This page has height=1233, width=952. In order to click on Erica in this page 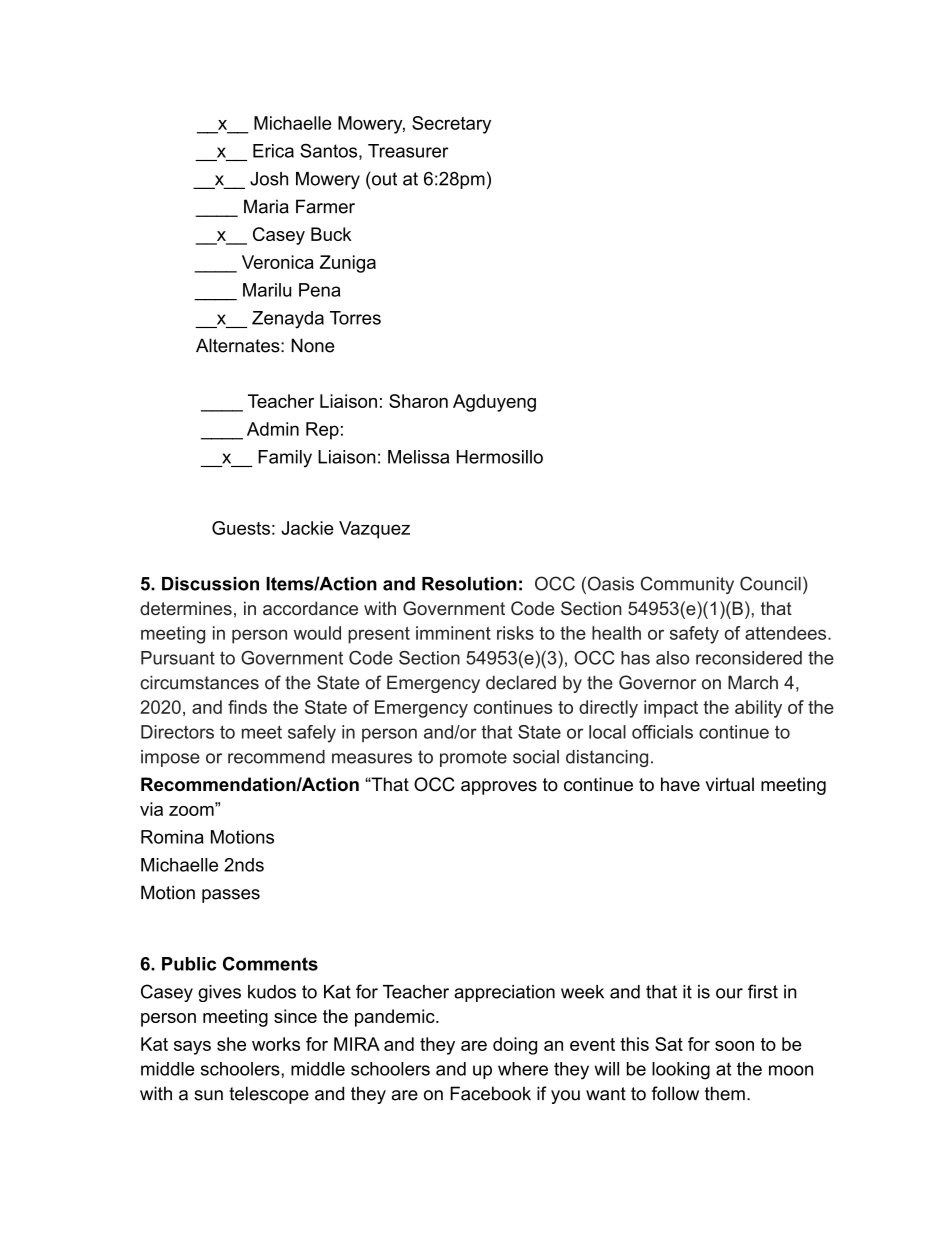, I will do `click(273, 151)`.
